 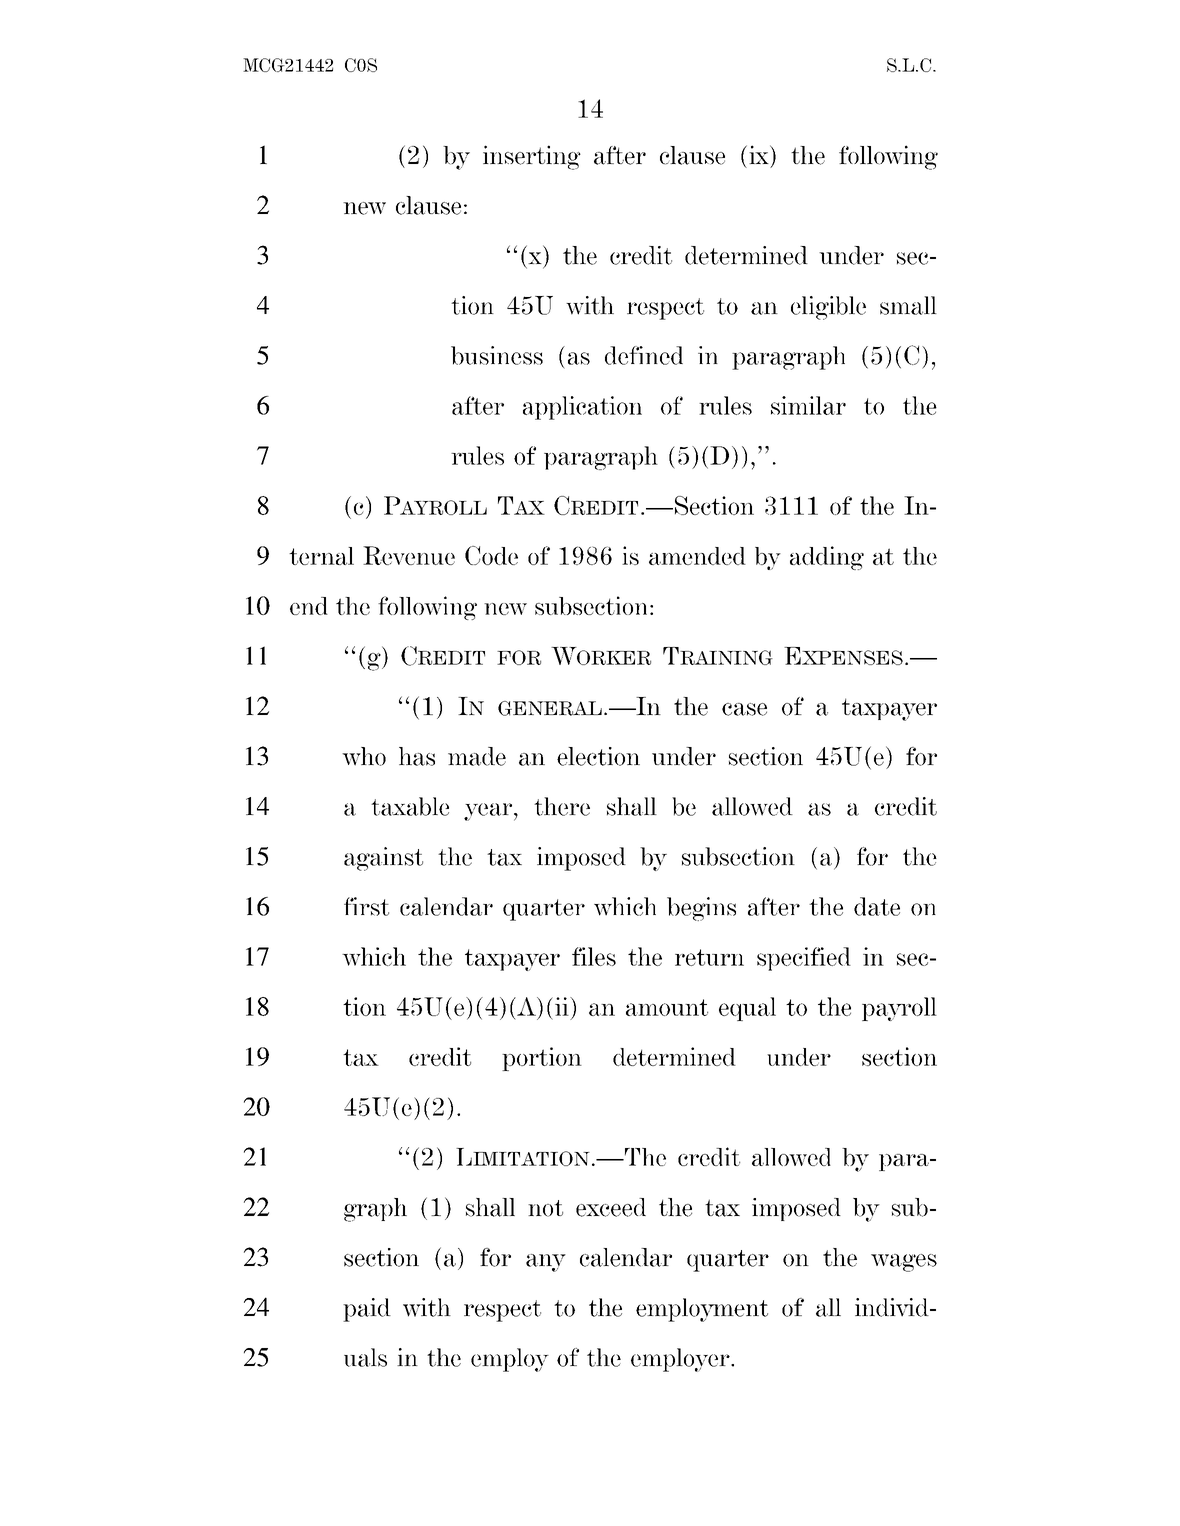 I want to click on paid, so click(x=367, y=1310).
